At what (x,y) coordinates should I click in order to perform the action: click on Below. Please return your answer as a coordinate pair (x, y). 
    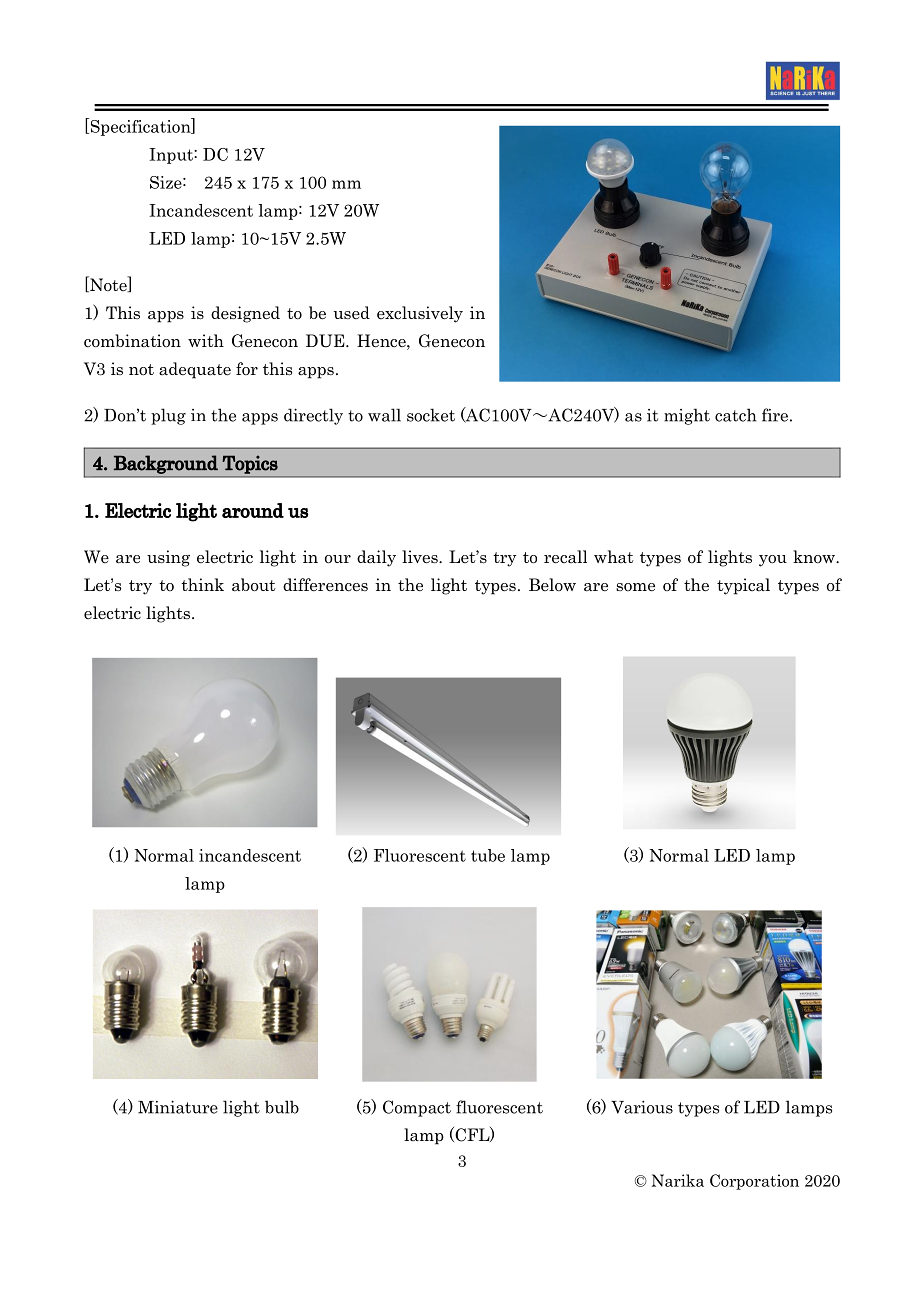
    Looking at the image, I should click on (552, 585).
